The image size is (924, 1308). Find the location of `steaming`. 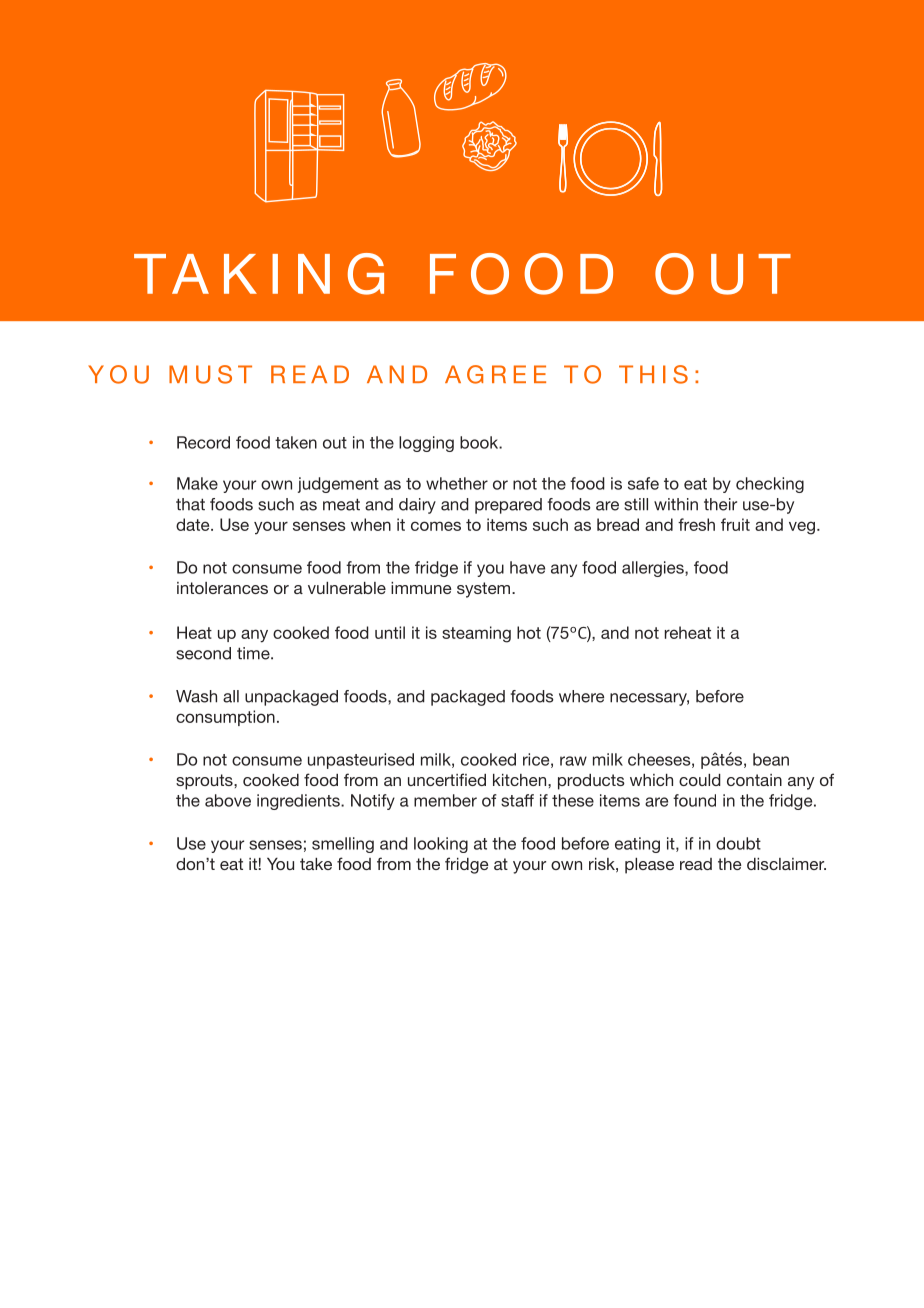

steaming is located at coordinates (476, 634).
